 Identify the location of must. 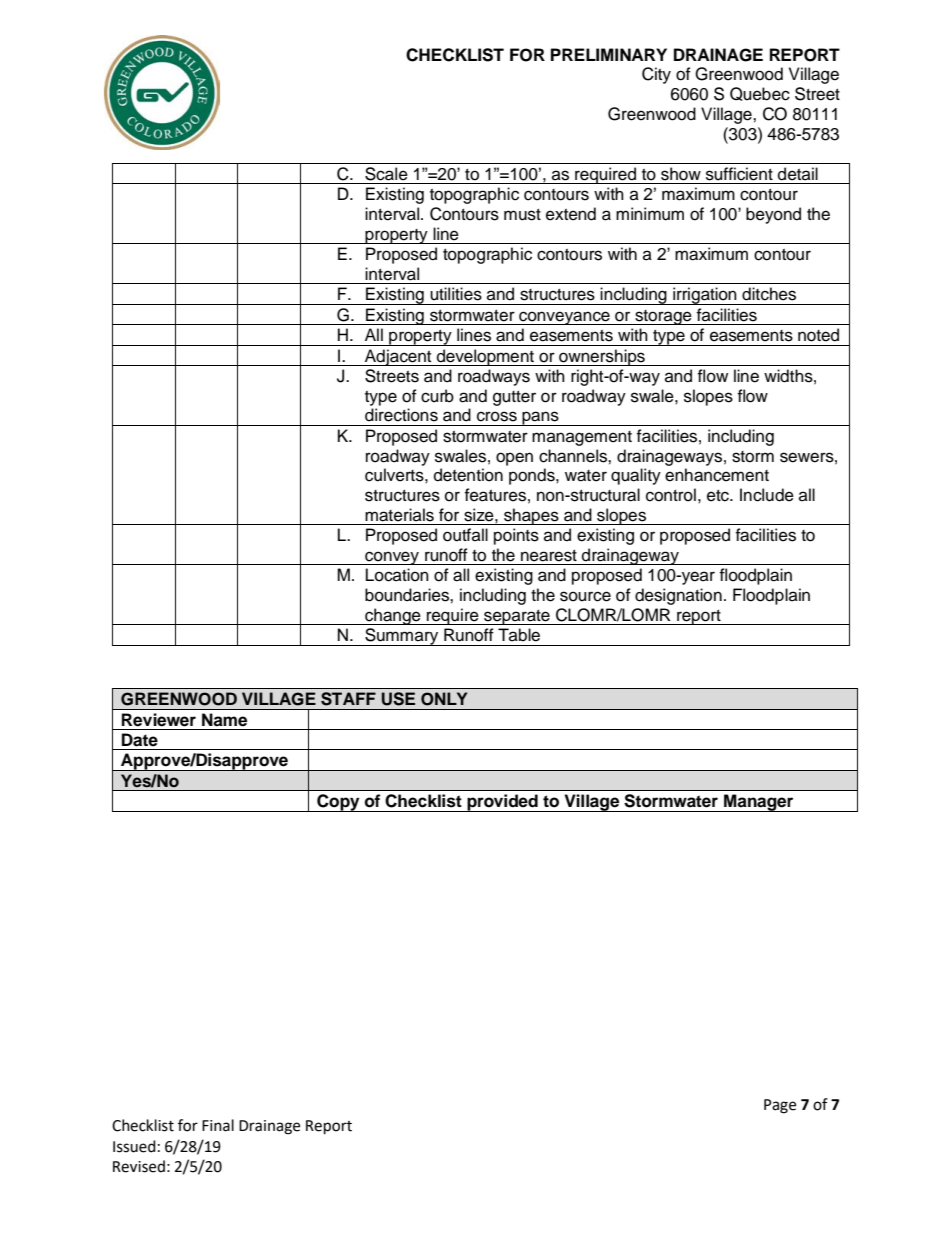
(522, 215).
